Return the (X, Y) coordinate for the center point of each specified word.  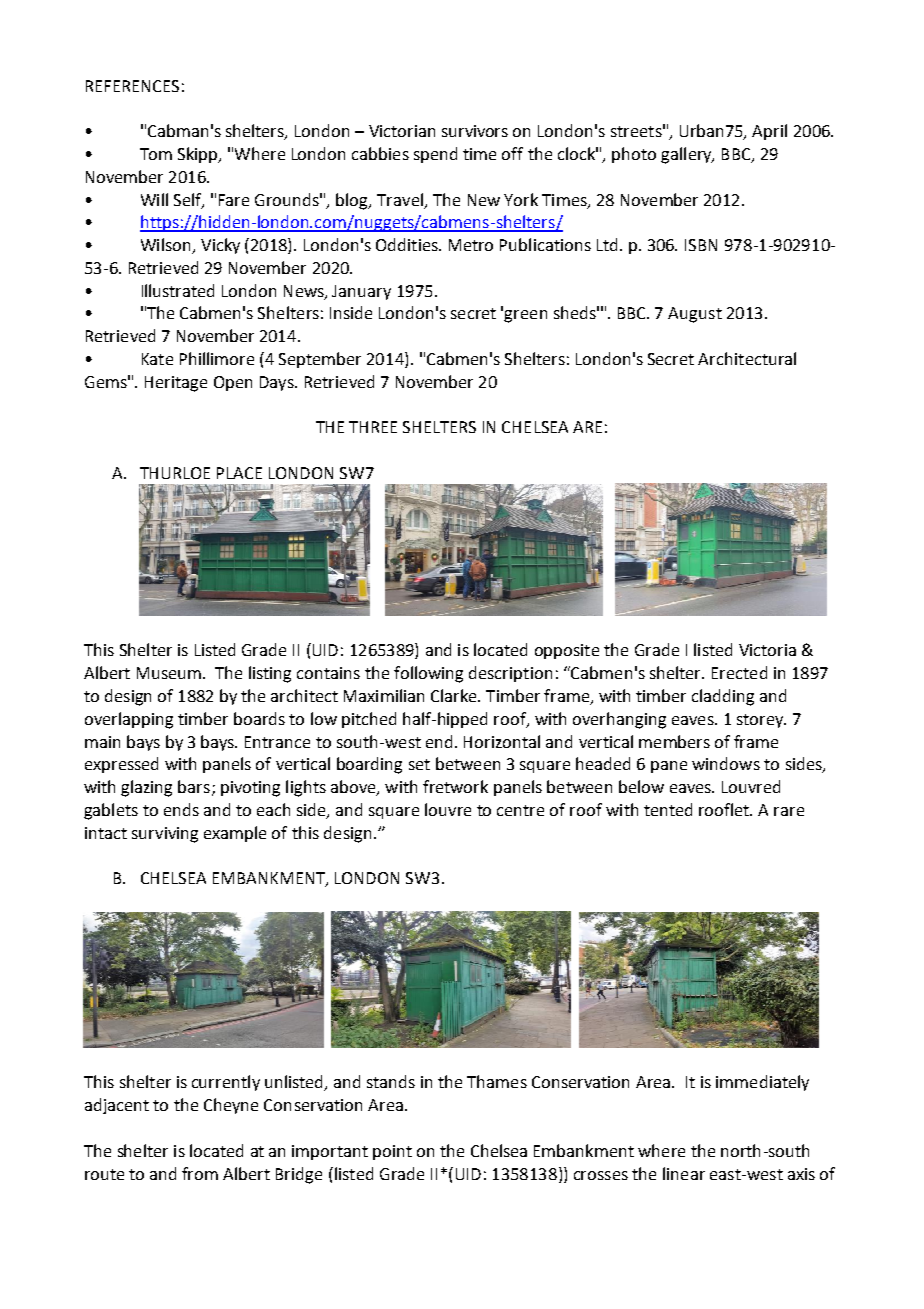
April (769, 132)
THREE (373, 427)
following (428, 674)
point (392, 1152)
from (200, 1173)
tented (668, 809)
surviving (165, 835)
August (695, 315)
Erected (739, 672)
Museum (169, 673)
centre (520, 810)
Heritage (176, 384)
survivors (475, 131)
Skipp (199, 155)
